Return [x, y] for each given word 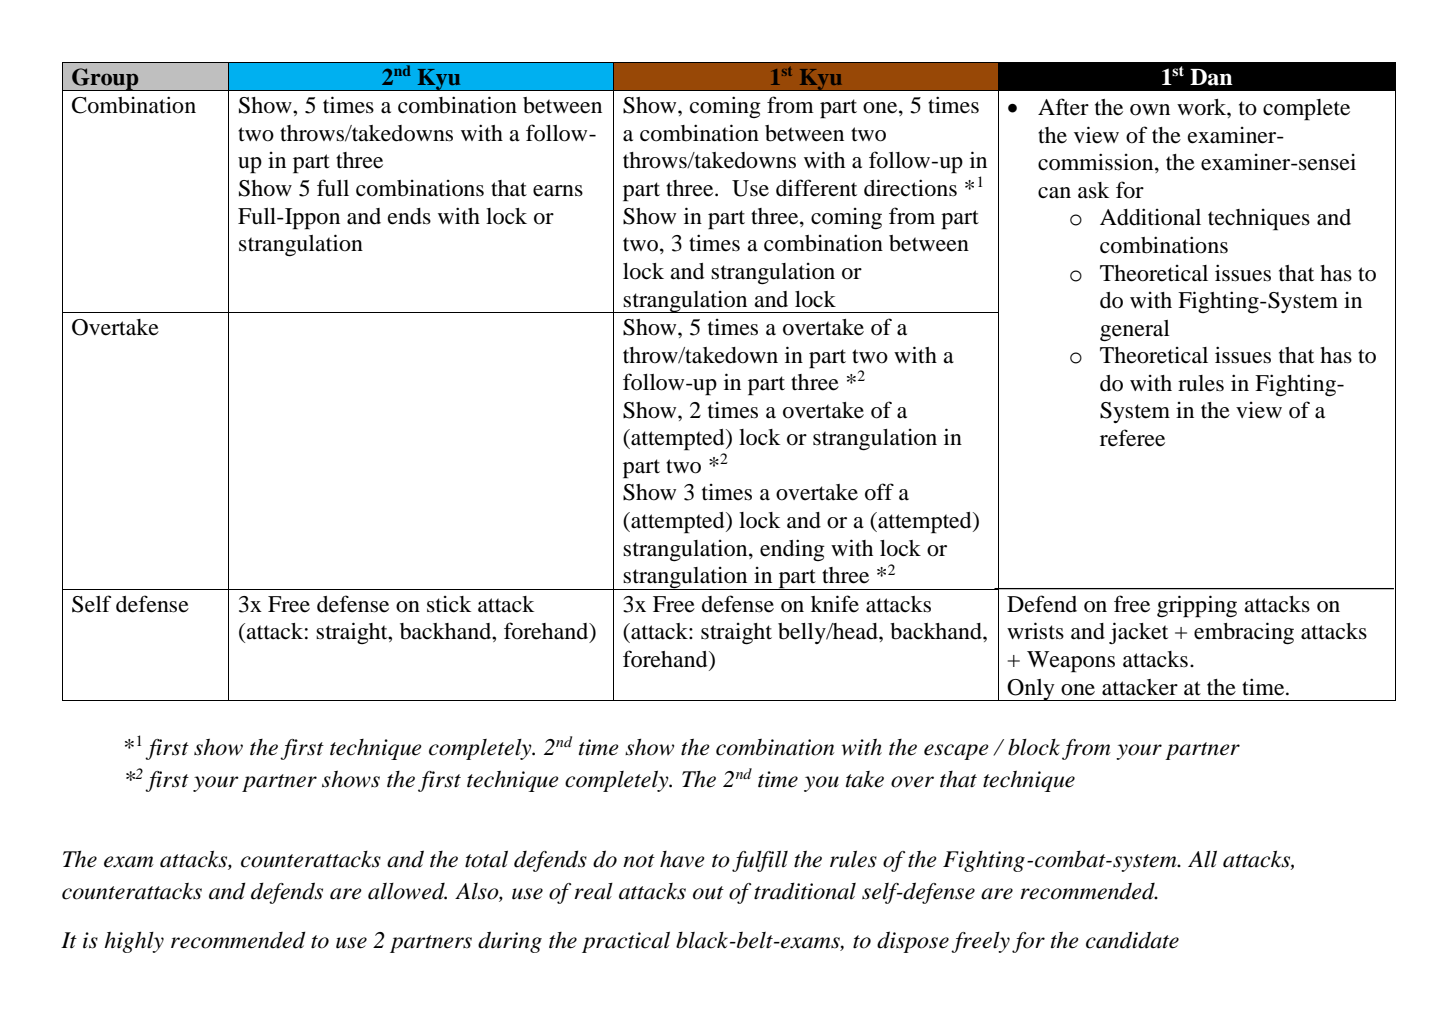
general [1135, 331]
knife [835, 604]
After [1063, 107]
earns [558, 191]
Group [105, 79]
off [879, 492]
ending [792, 550]
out [708, 893]
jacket [1138, 633]
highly [134, 942]
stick [449, 604]
